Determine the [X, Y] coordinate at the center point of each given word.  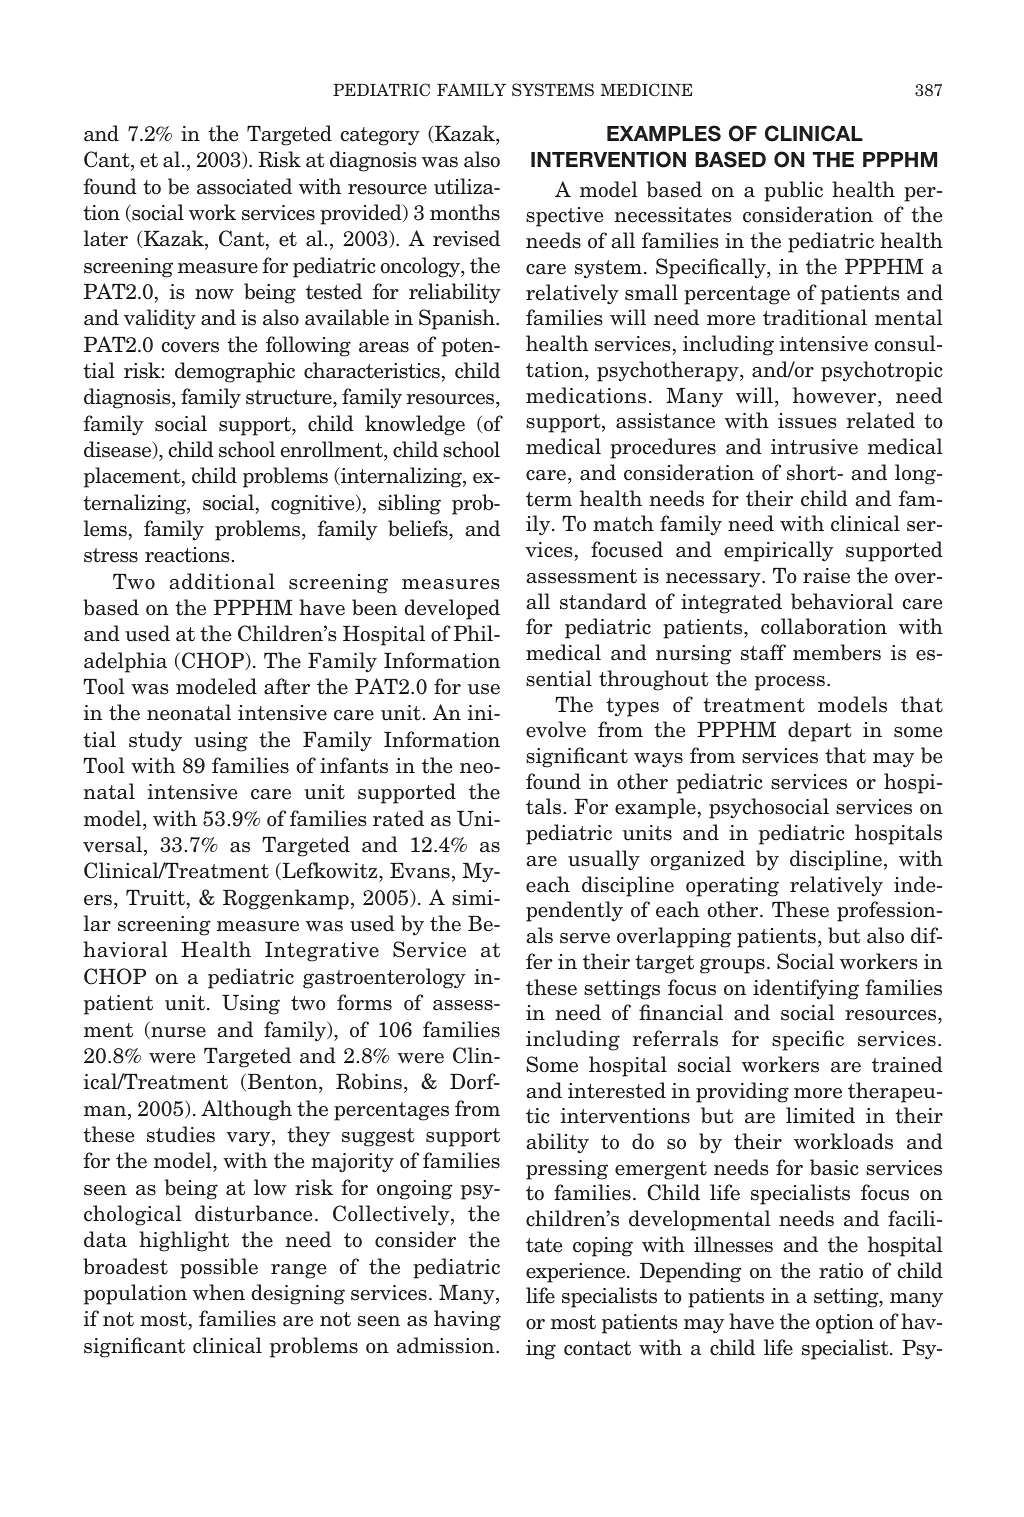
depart [820, 731]
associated [244, 186]
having [467, 1320]
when [219, 1292]
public [793, 191]
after [287, 686]
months [465, 212]
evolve [556, 729]
